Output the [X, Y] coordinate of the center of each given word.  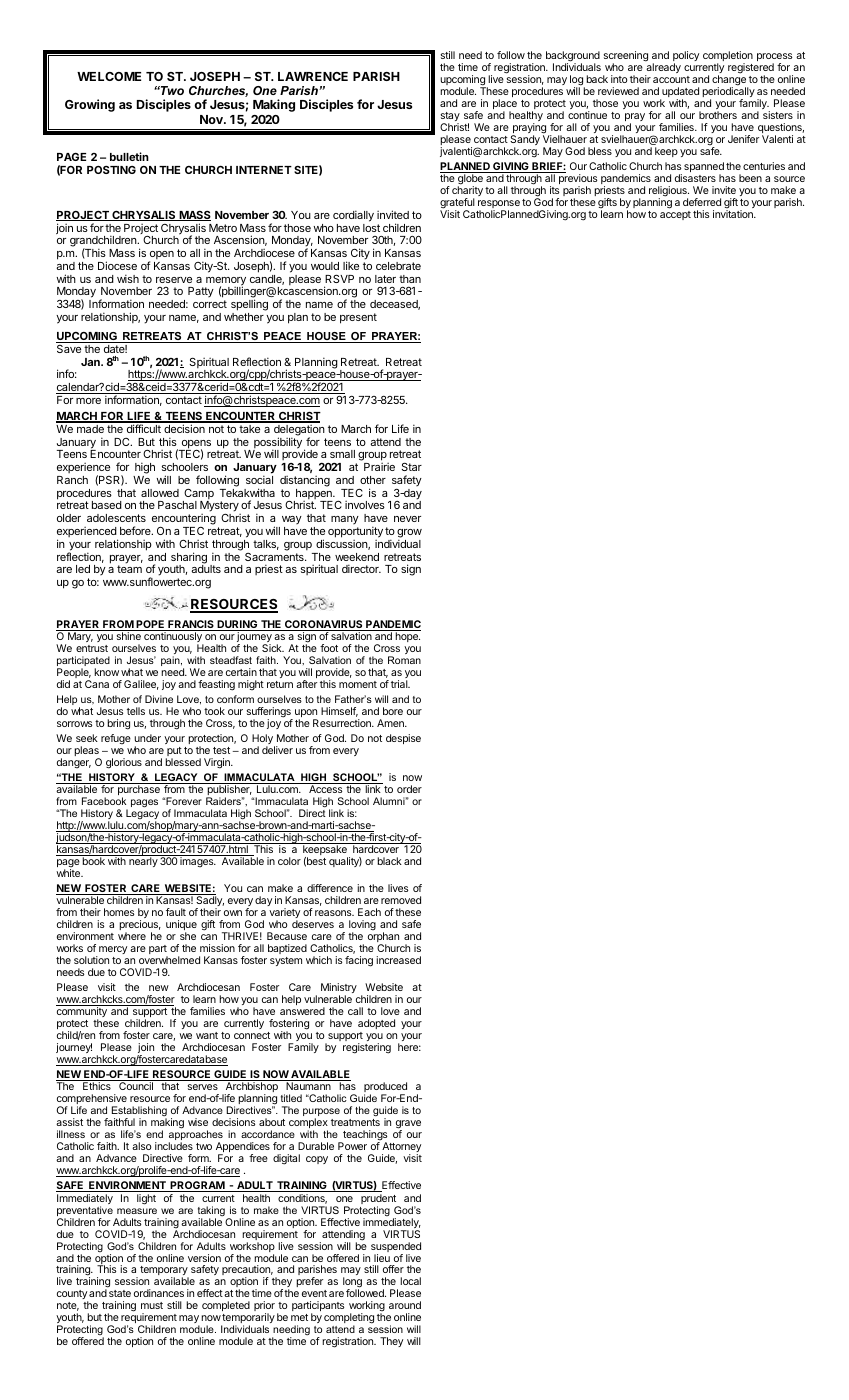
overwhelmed [169, 960]
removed [401, 900]
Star [412, 466]
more [88, 401]
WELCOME [109, 76]
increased [398, 960]
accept [675, 215]
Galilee [141, 685]
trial [400, 684]
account [671, 79]
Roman [404, 660]
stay [450, 118]
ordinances [159, 1293]
